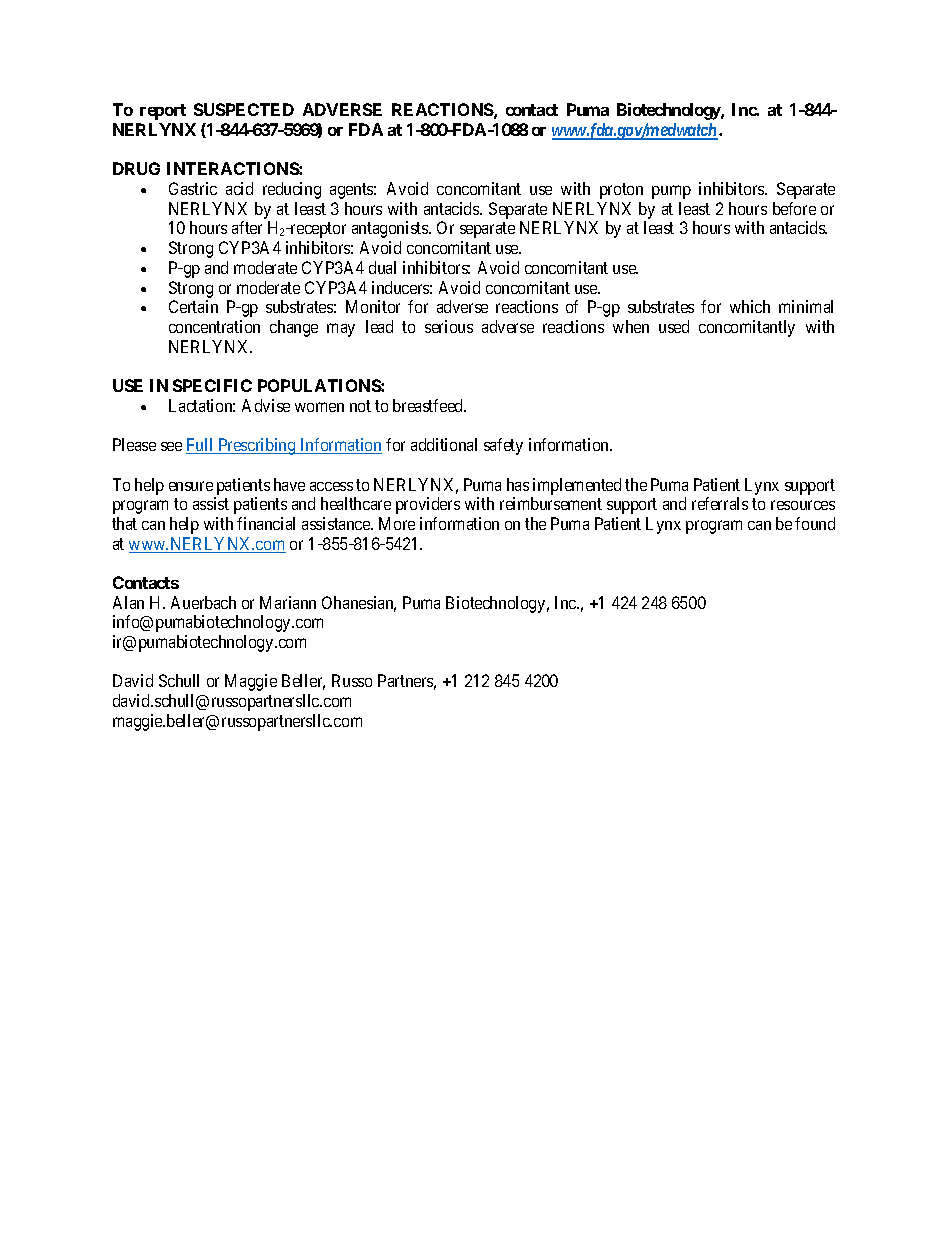 The width and height of the screenshot is (952, 1233). Describe the element at coordinates (244, 109) in the screenshot. I see `SUSPECTED` at that location.
